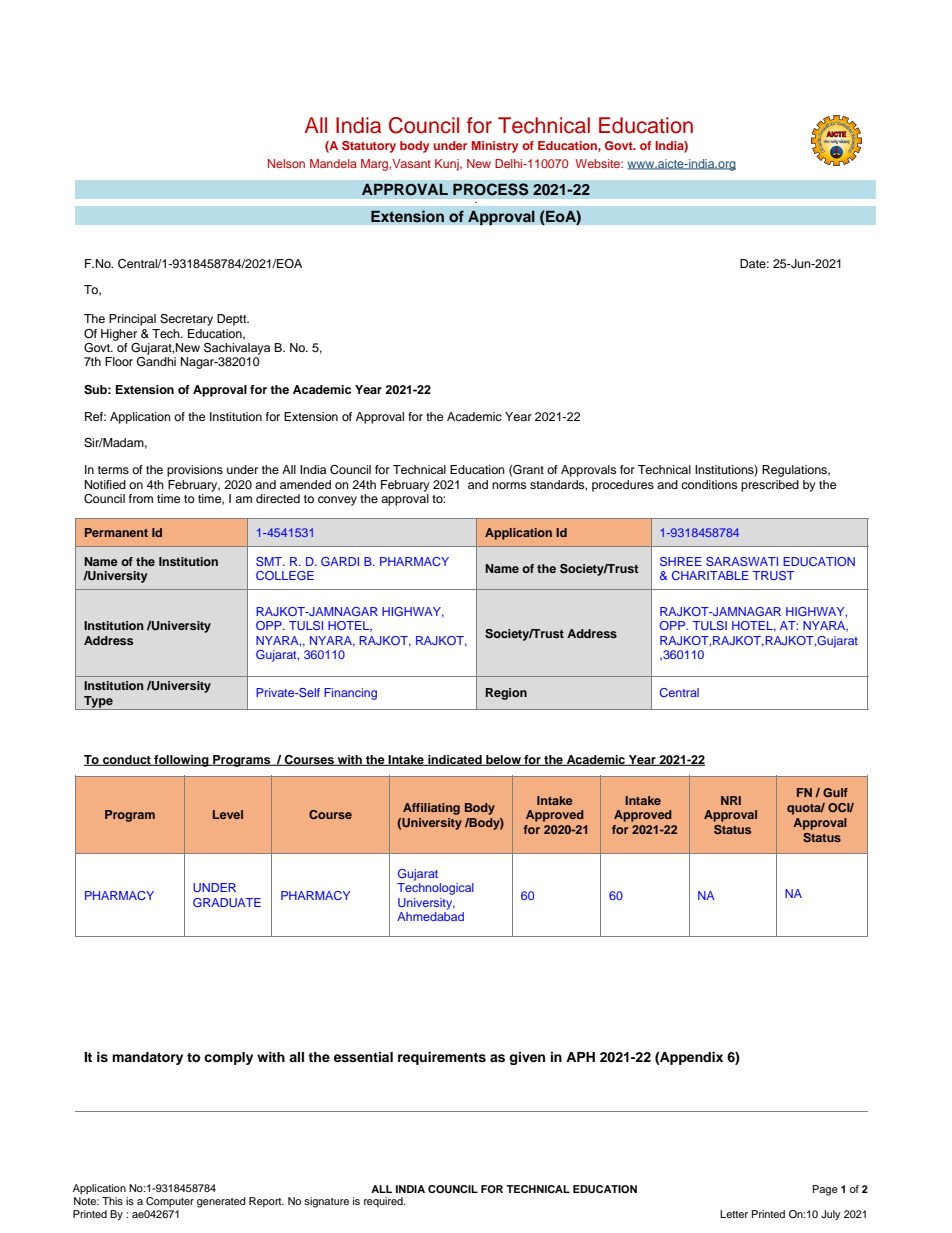  I want to click on norms, so click(509, 485).
